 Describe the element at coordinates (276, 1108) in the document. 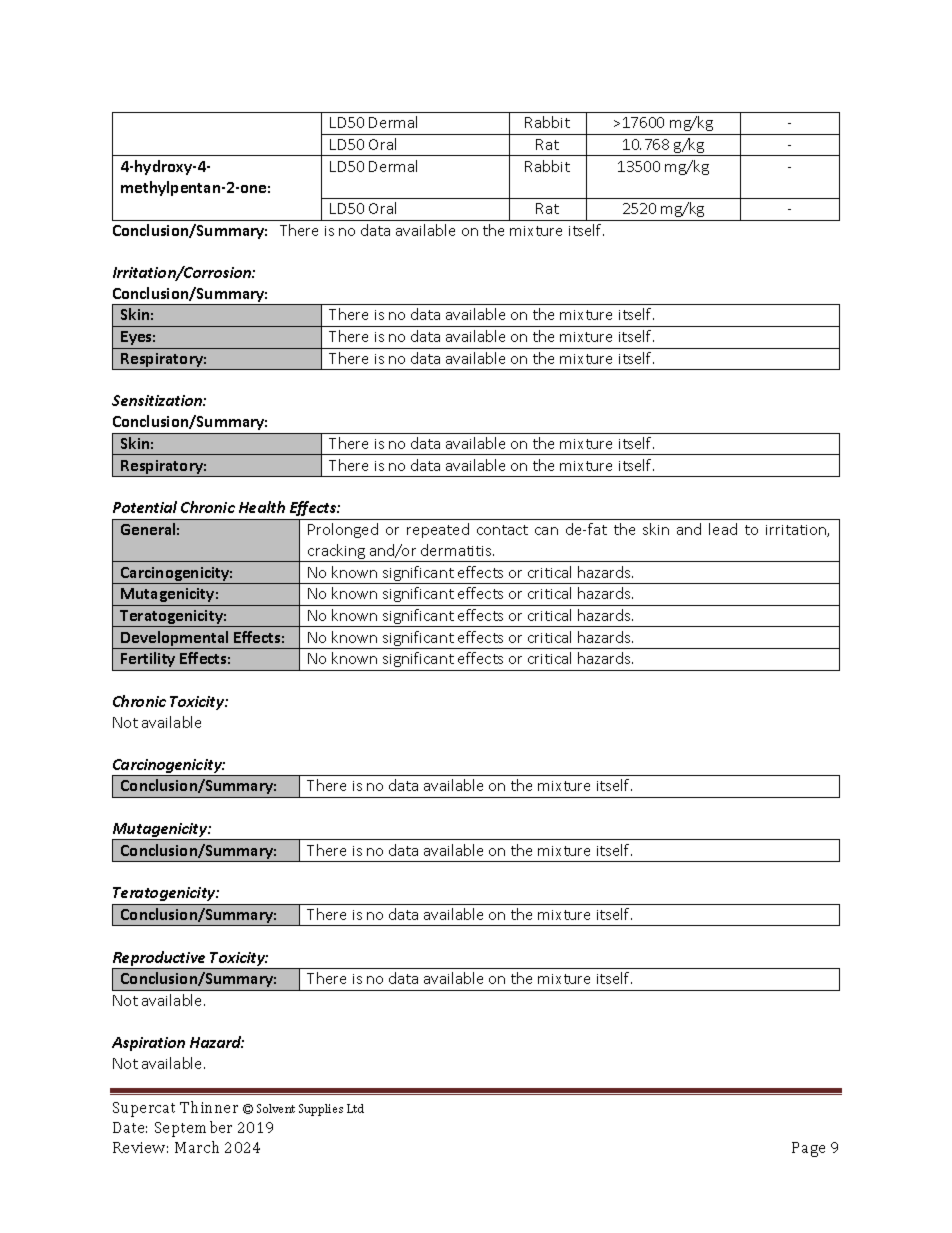

I see `Solvent` at that location.
